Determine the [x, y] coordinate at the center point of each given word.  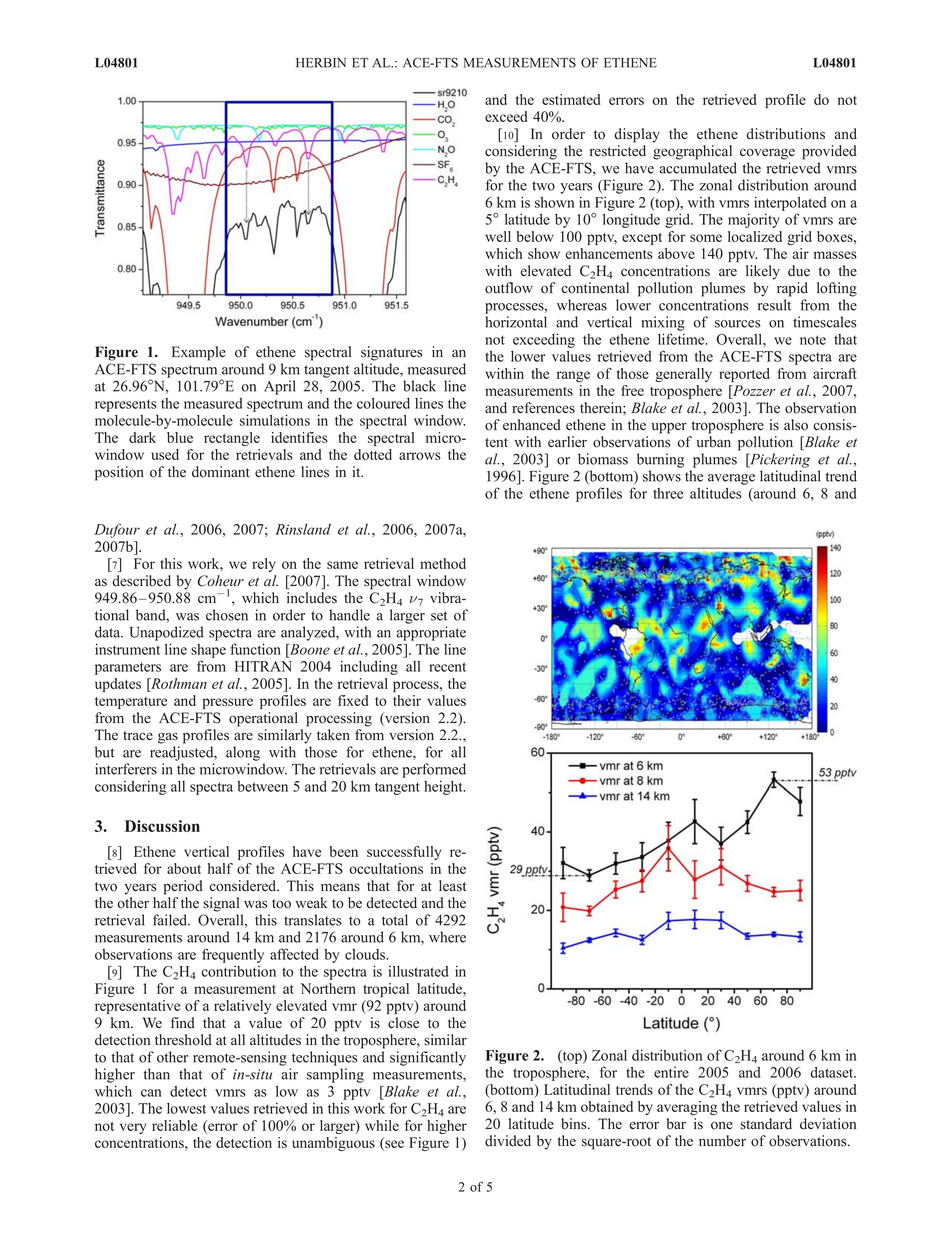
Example [199, 353]
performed [434, 770]
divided [508, 1141]
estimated [571, 99]
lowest [186, 1108]
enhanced [532, 425]
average [731, 479]
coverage [767, 154]
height [444, 787]
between [262, 786]
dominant [221, 472]
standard [766, 1124]
